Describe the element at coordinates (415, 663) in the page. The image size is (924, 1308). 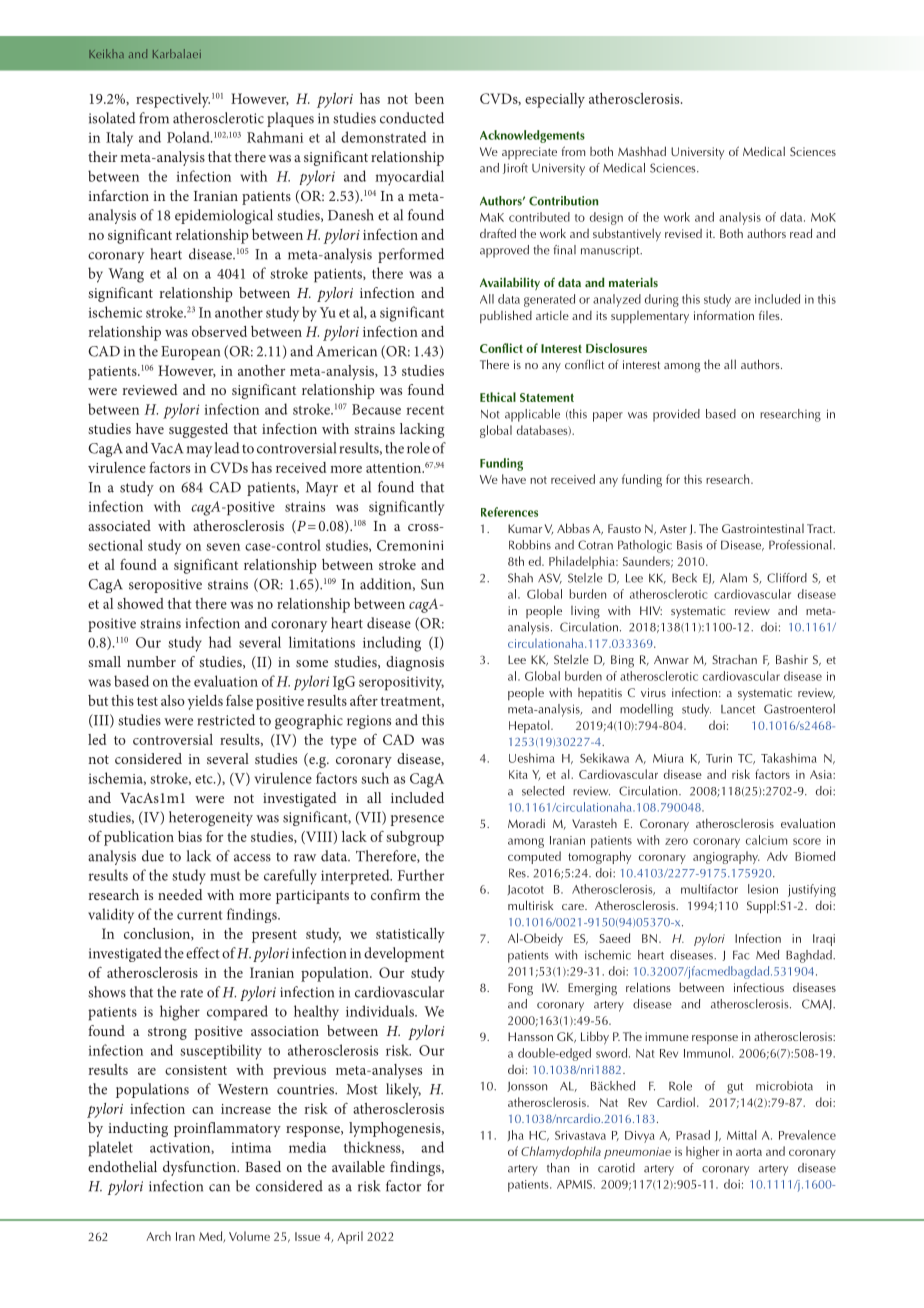
I see `diagnosis` at that location.
